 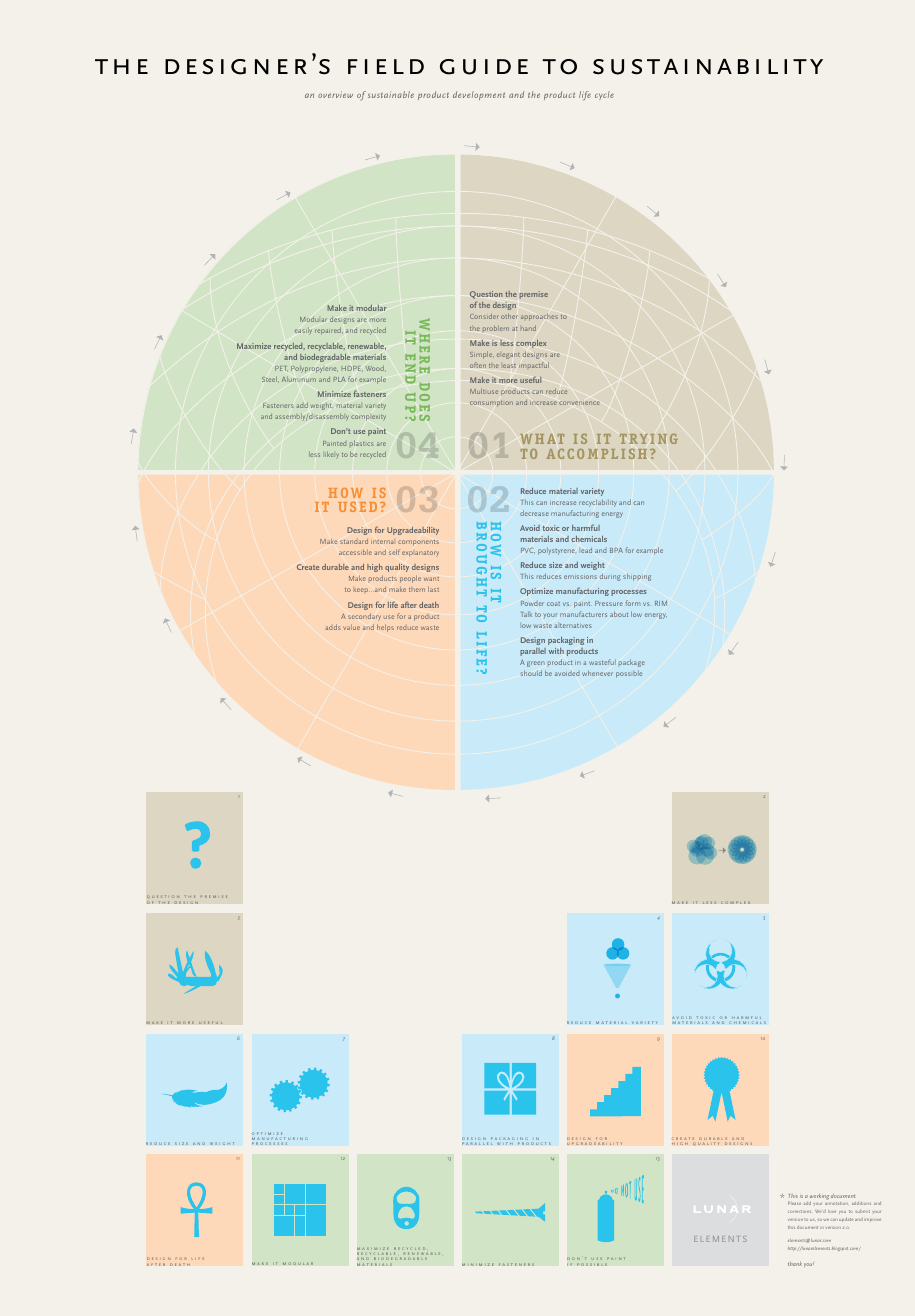 What do you see at coordinates (661, 603) in the screenshot?
I see `RIM` at bounding box center [661, 603].
